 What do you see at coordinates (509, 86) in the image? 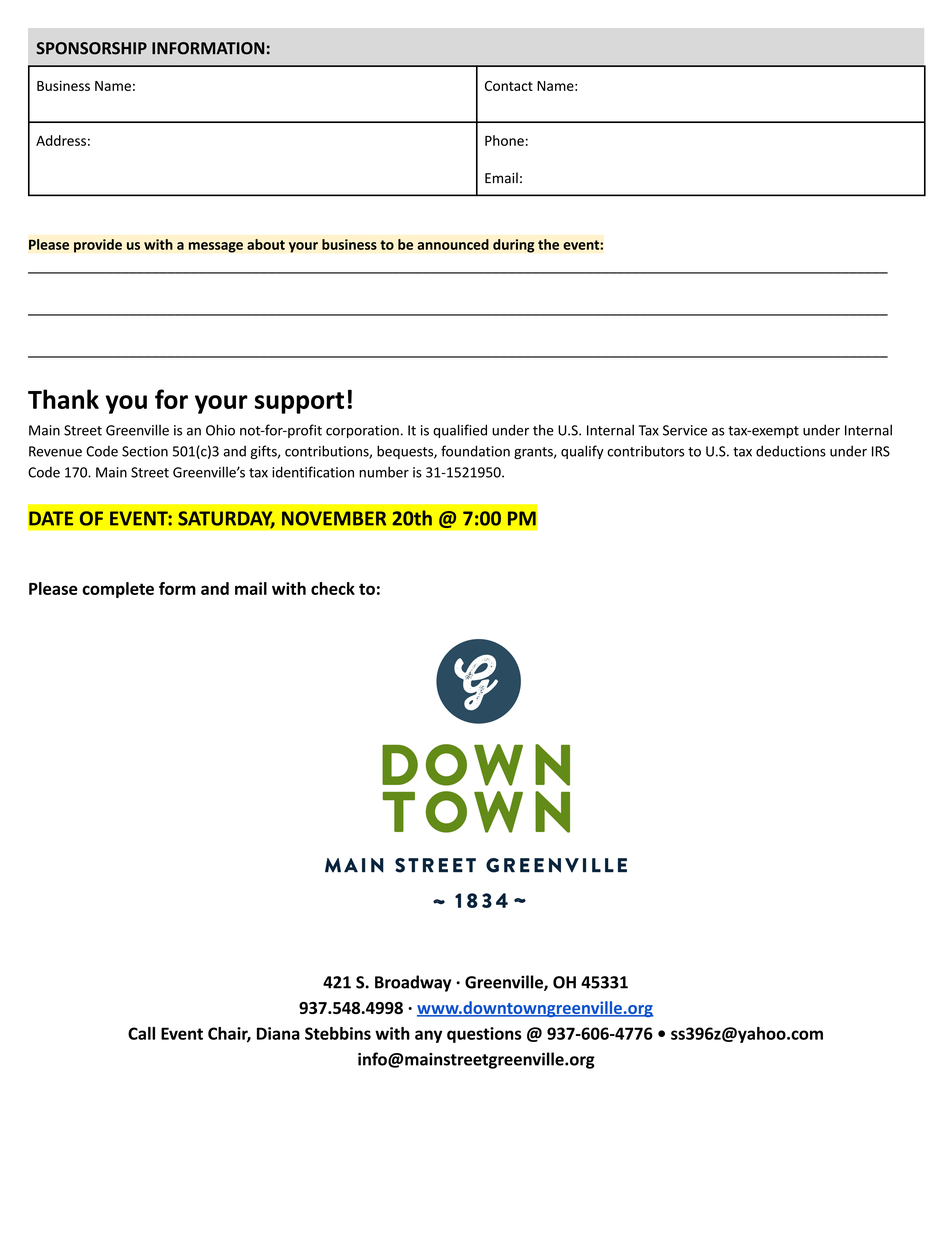
I see `Contact` at bounding box center [509, 86].
